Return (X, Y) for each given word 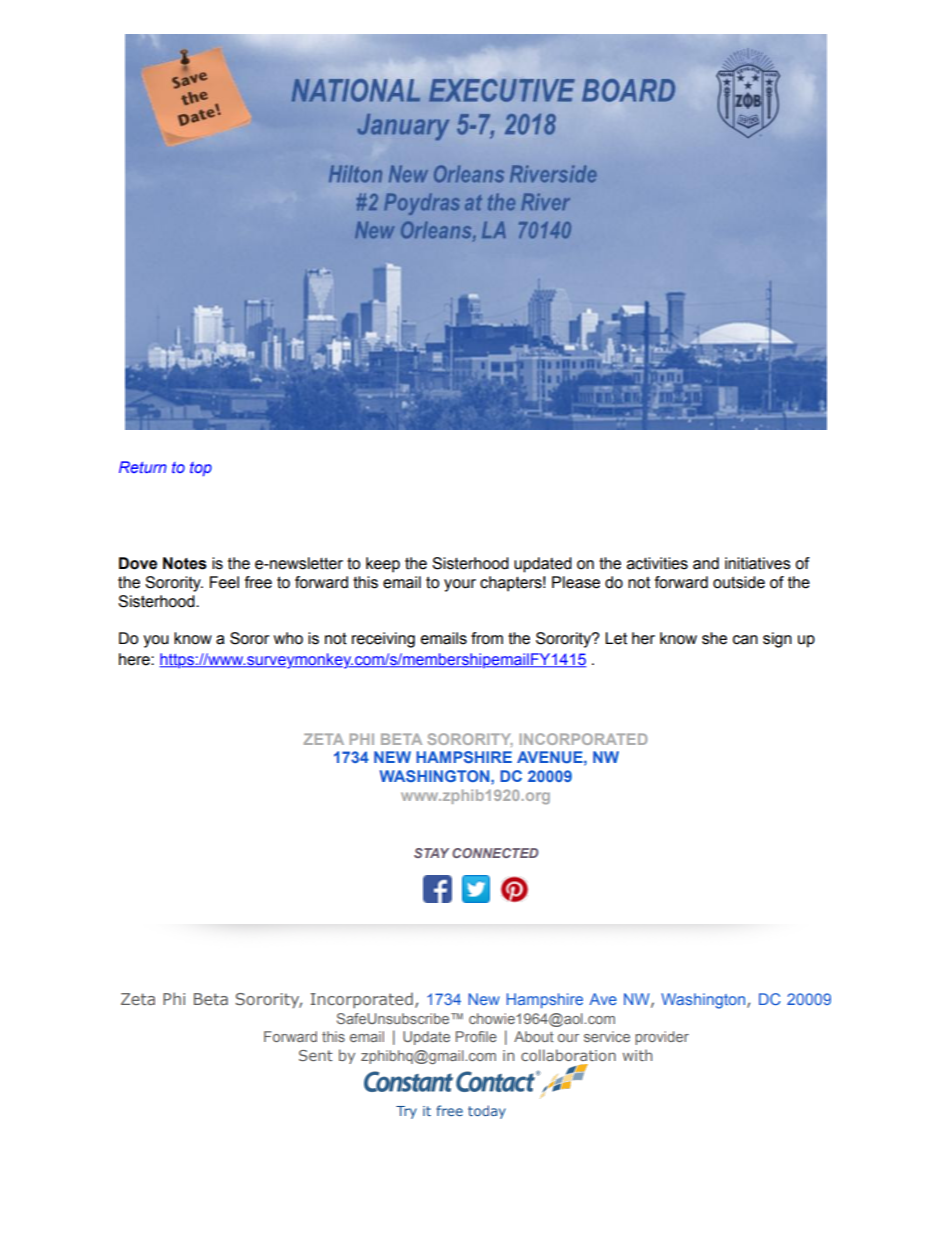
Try (406, 1112)
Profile (476, 1036)
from (487, 638)
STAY (431, 853)
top (201, 469)
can (745, 640)
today (487, 1112)
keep (383, 565)
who (288, 638)
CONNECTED (495, 853)
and (706, 563)
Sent (316, 1055)
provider (662, 1038)
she (714, 638)
